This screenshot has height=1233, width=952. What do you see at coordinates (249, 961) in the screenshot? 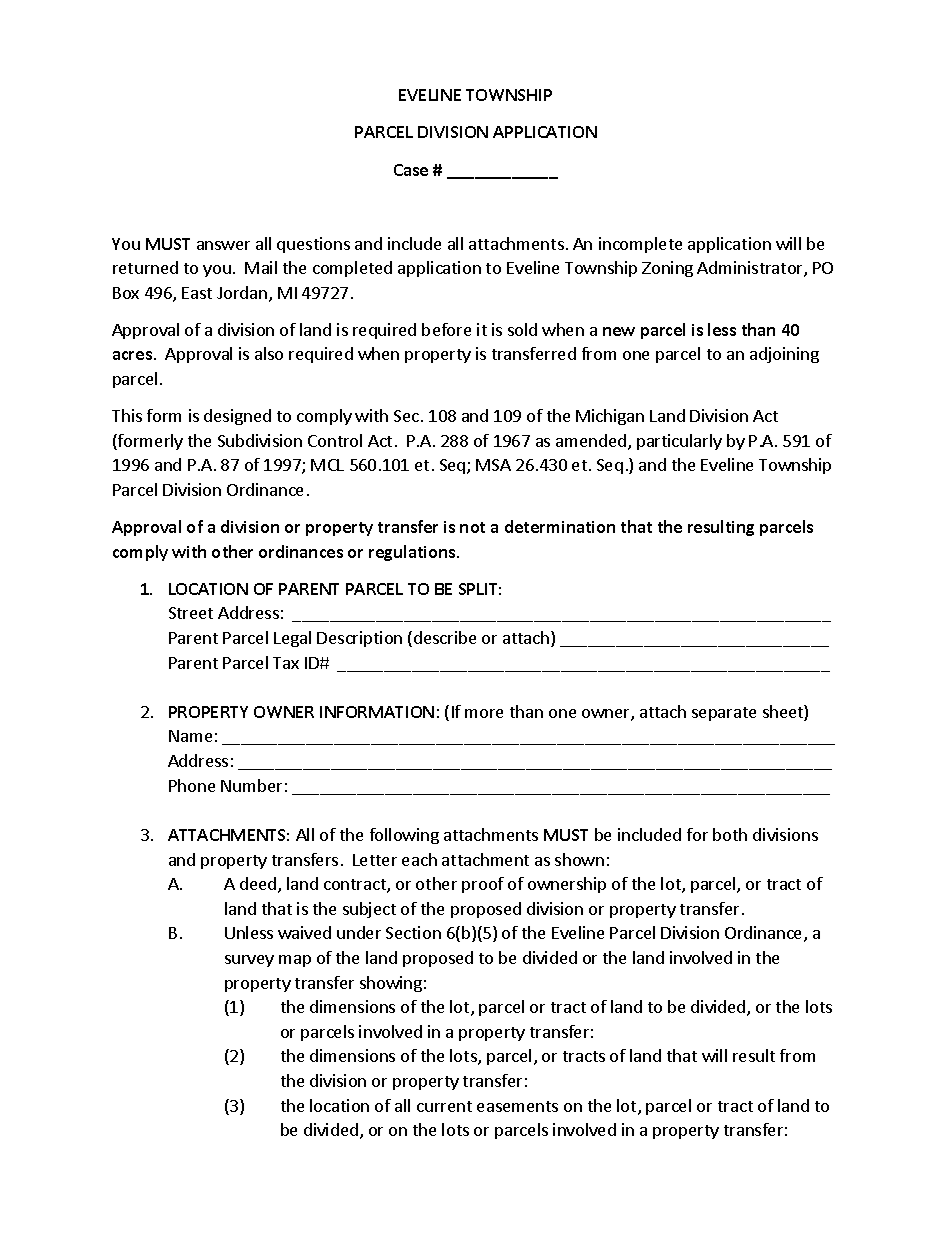
I see `survey` at bounding box center [249, 961].
